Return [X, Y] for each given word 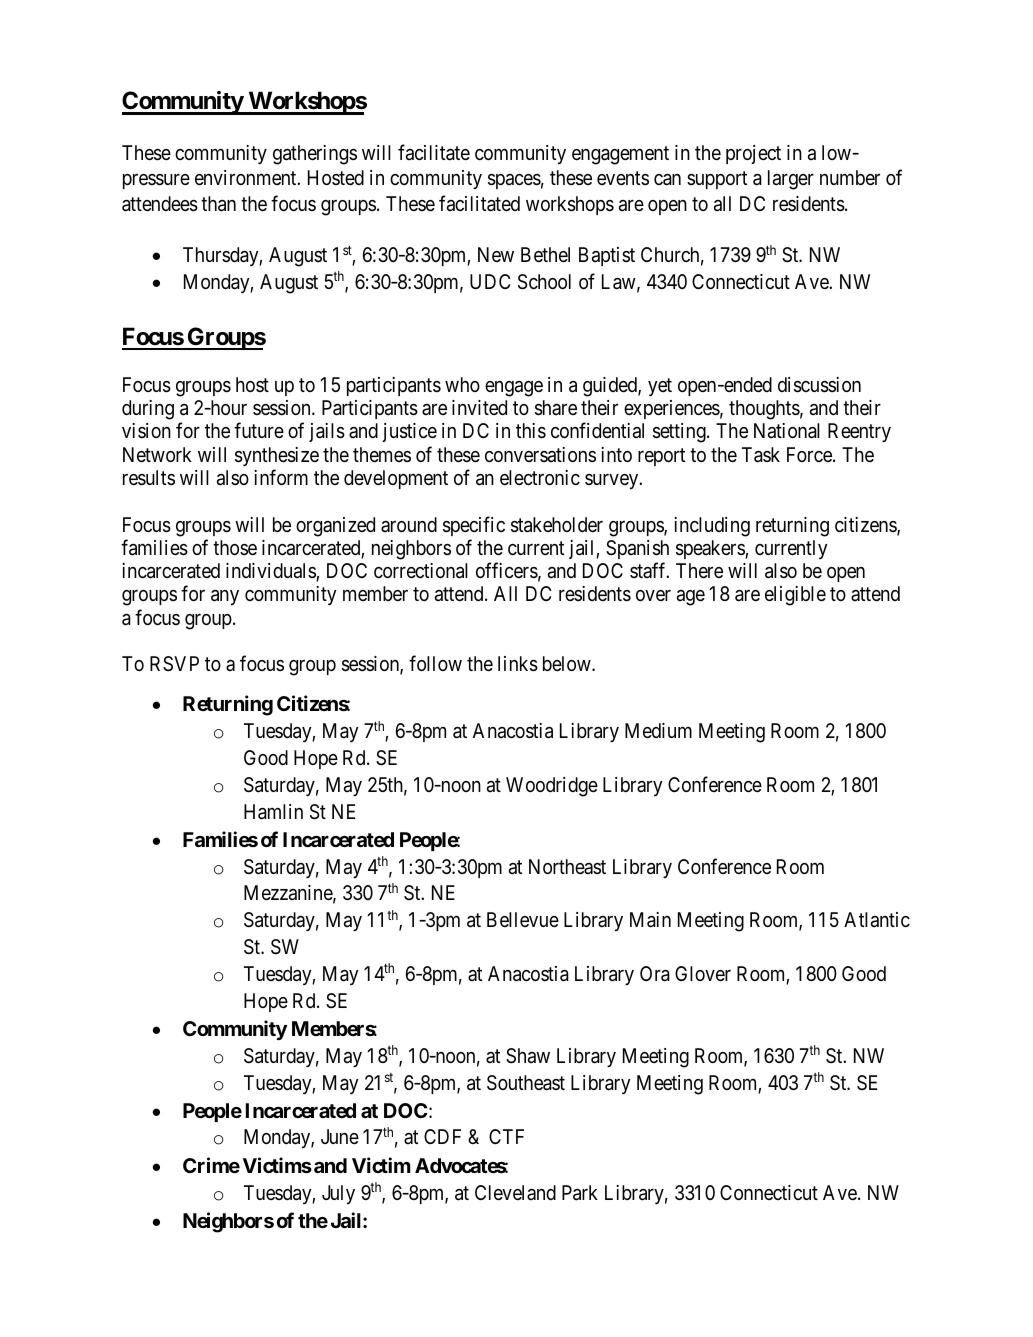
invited [479, 407]
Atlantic [877, 920]
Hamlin [273, 812]
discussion [819, 385]
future [259, 430]
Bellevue [523, 919]
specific [474, 526]
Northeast [567, 866]
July [338, 1194]
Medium [658, 730]
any [225, 597]
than [218, 204]
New [496, 254]
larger [791, 180]
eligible [795, 596]
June [340, 1136]
